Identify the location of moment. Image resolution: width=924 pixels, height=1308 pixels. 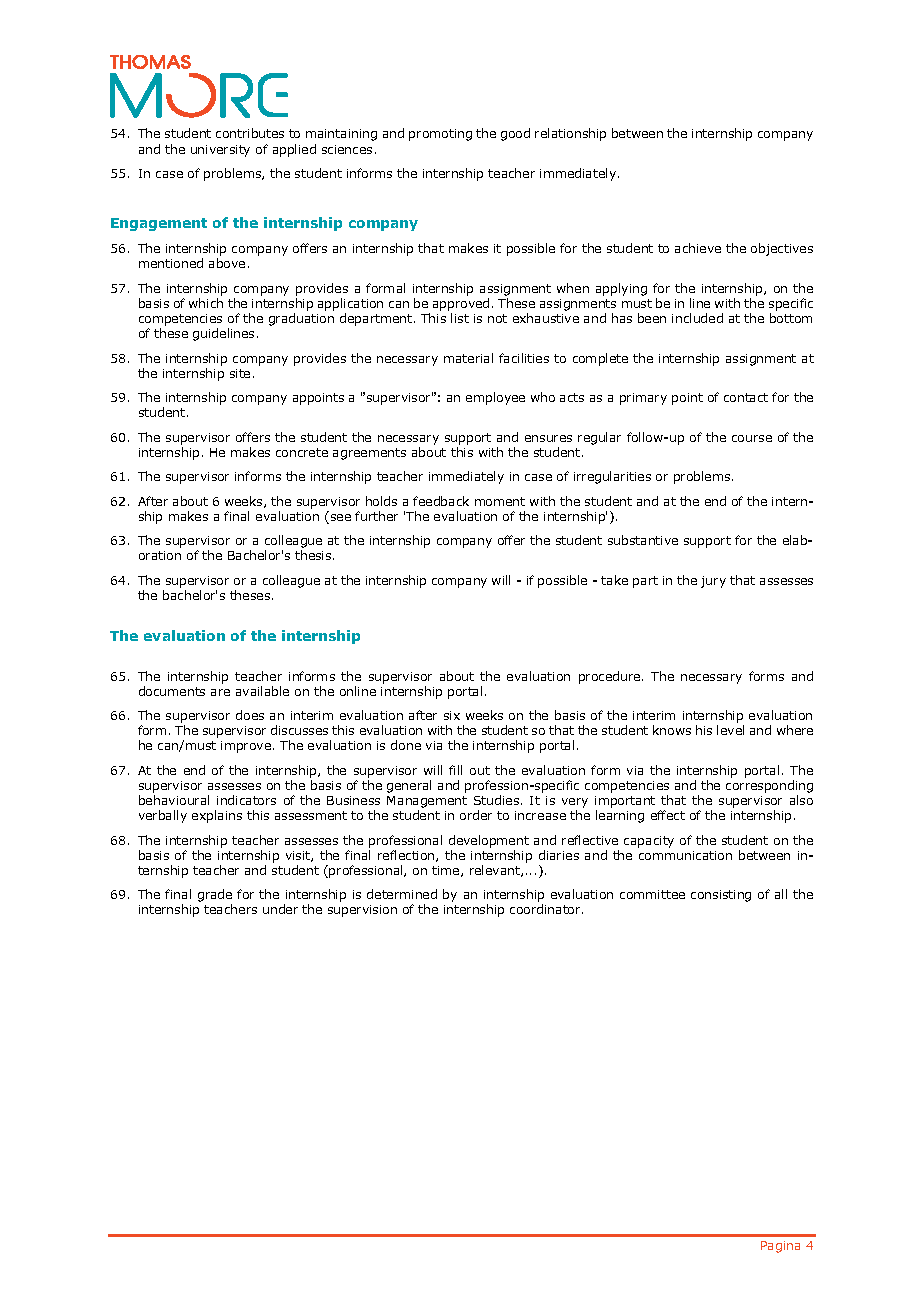
(500, 501).
